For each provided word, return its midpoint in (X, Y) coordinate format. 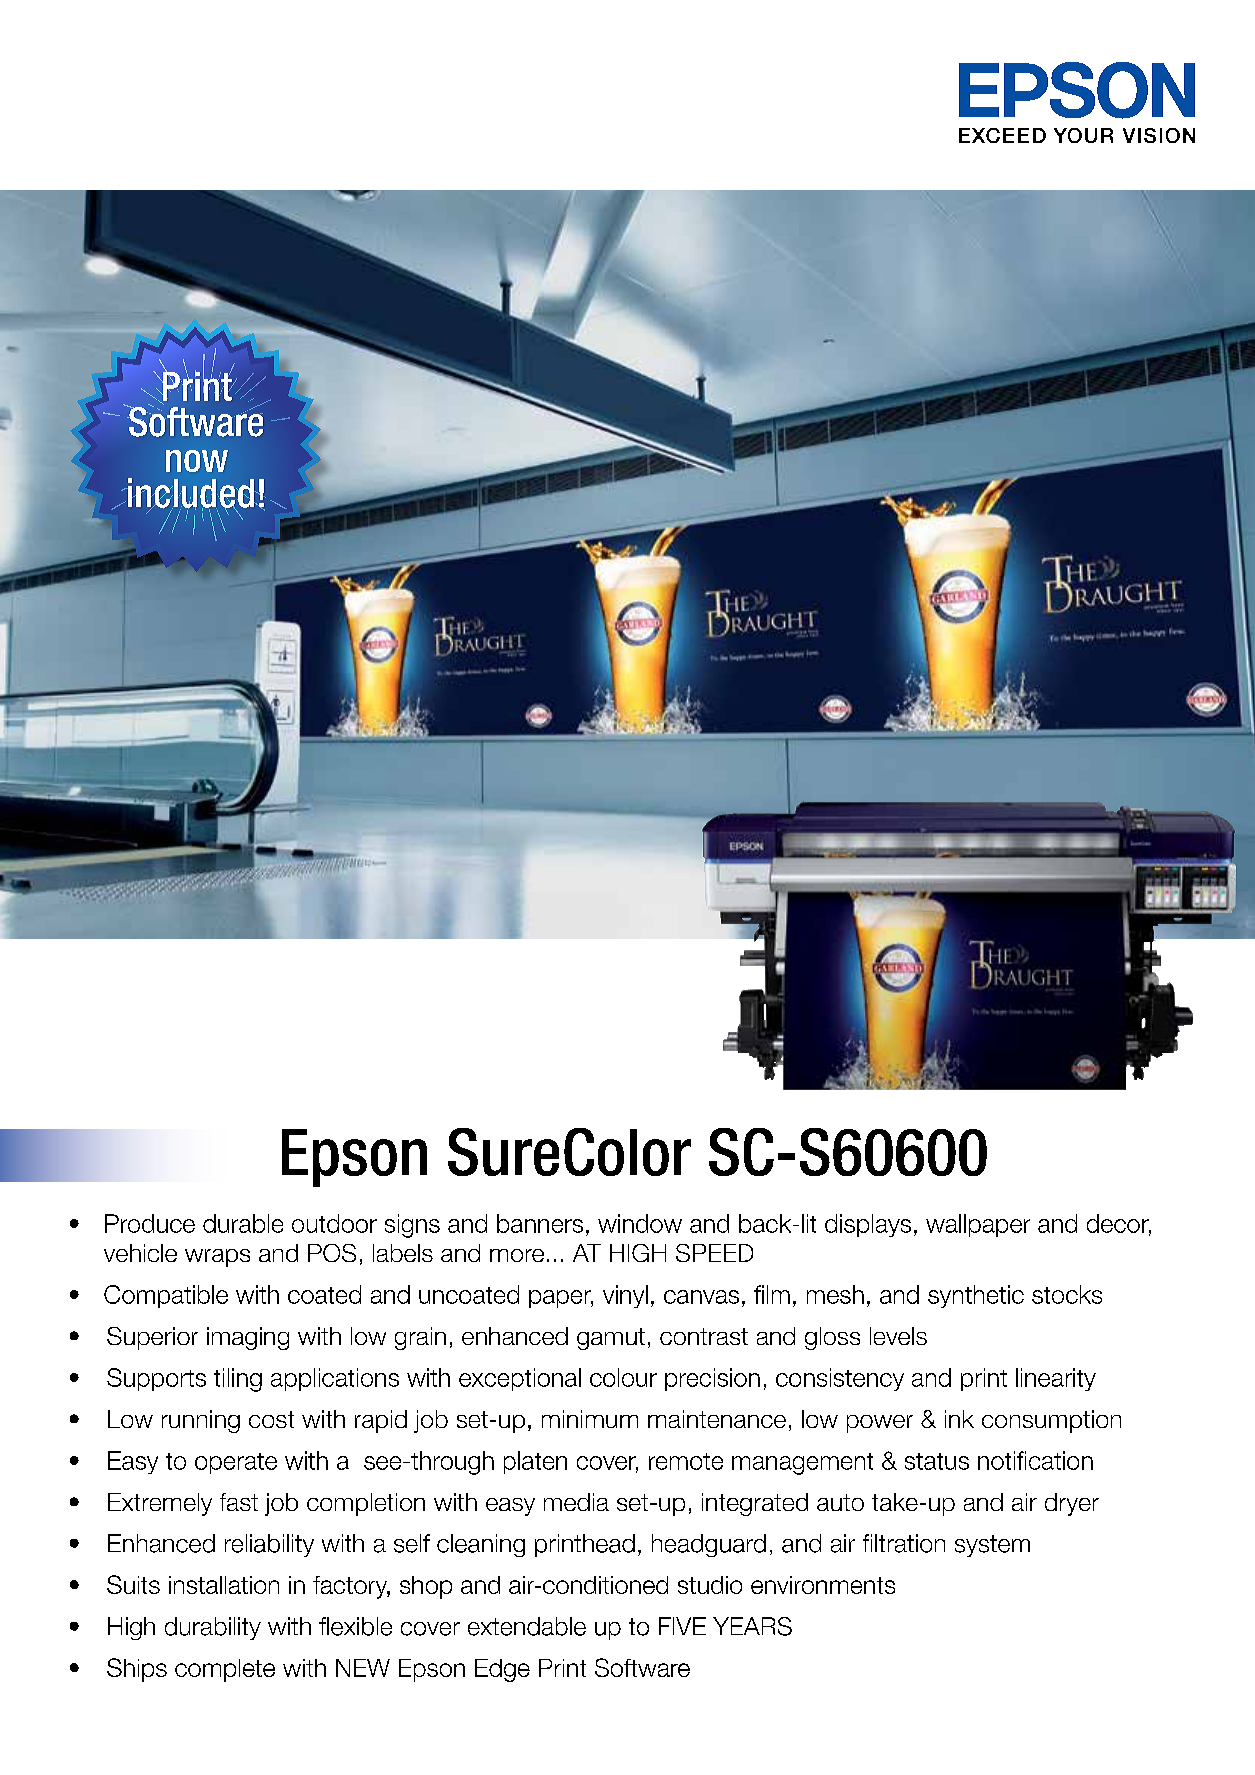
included (190, 494)
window (640, 1223)
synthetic (976, 1296)
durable (243, 1223)
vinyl (625, 1296)
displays (868, 1225)
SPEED (714, 1253)
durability (213, 1628)
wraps (217, 1258)
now (197, 461)
